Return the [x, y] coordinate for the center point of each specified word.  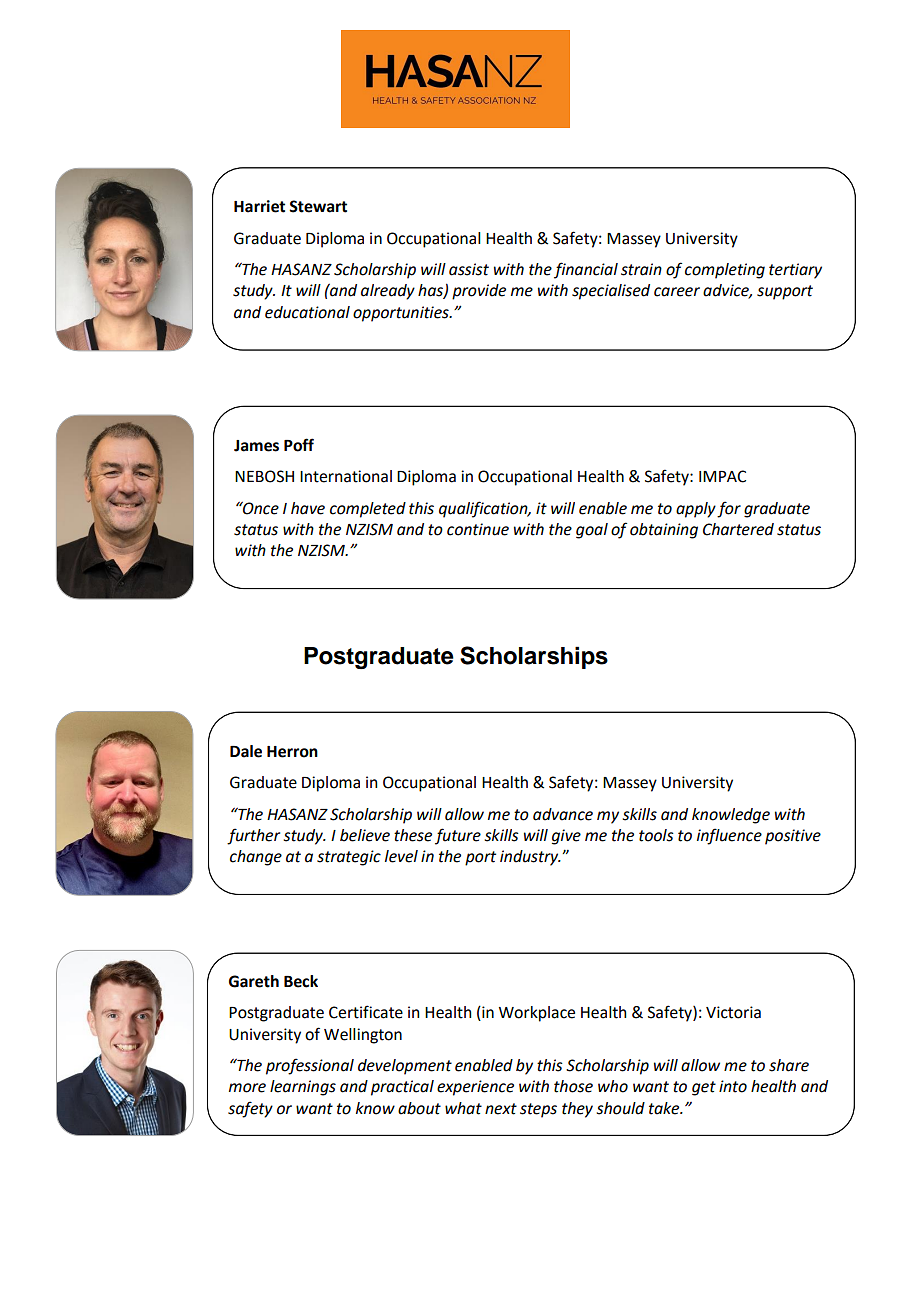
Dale [246, 751]
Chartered [738, 529]
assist [469, 269]
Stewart [318, 206]
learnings [303, 1088]
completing [725, 271]
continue [478, 529]
